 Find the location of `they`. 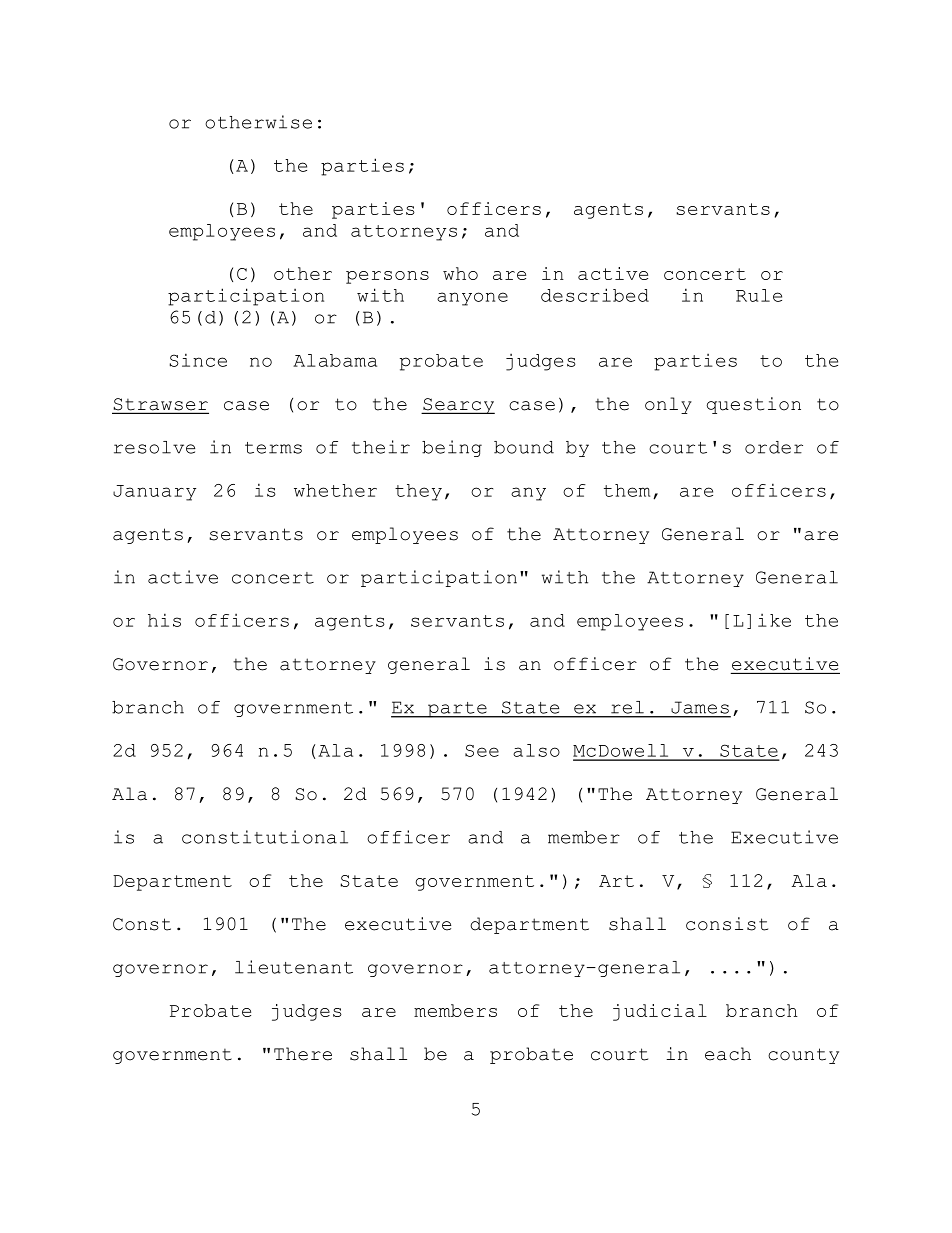

they is located at coordinates (418, 492).
